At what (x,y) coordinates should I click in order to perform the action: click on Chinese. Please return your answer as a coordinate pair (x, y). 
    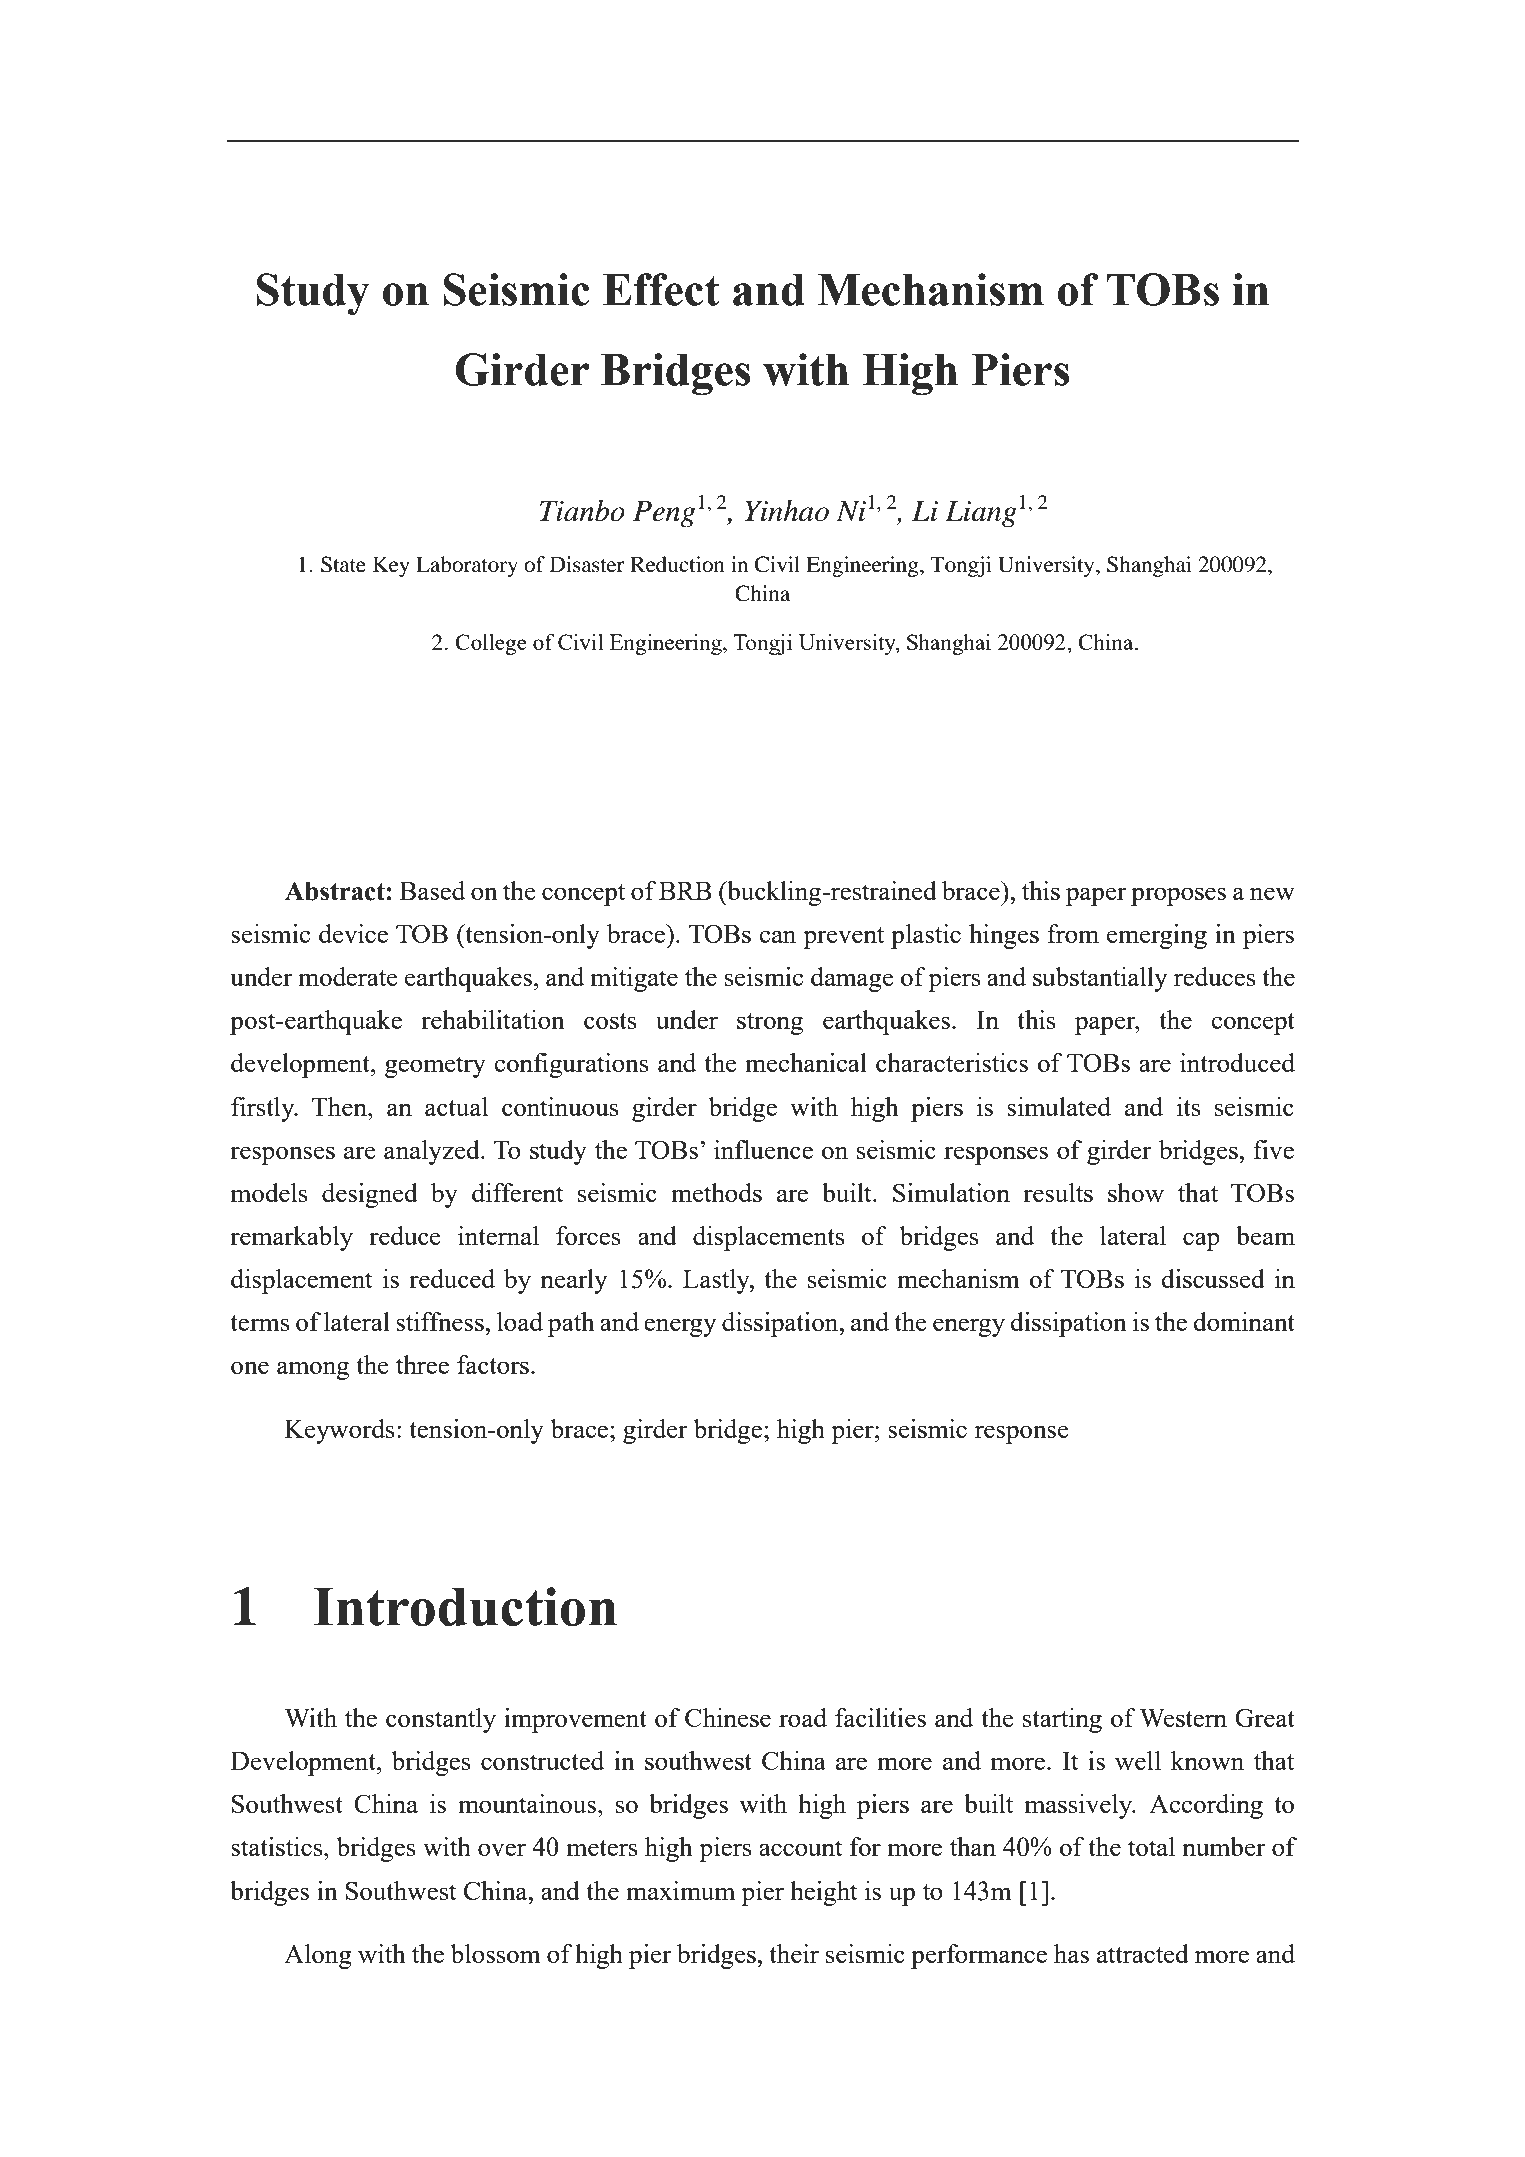
    Looking at the image, I should click on (728, 1717).
